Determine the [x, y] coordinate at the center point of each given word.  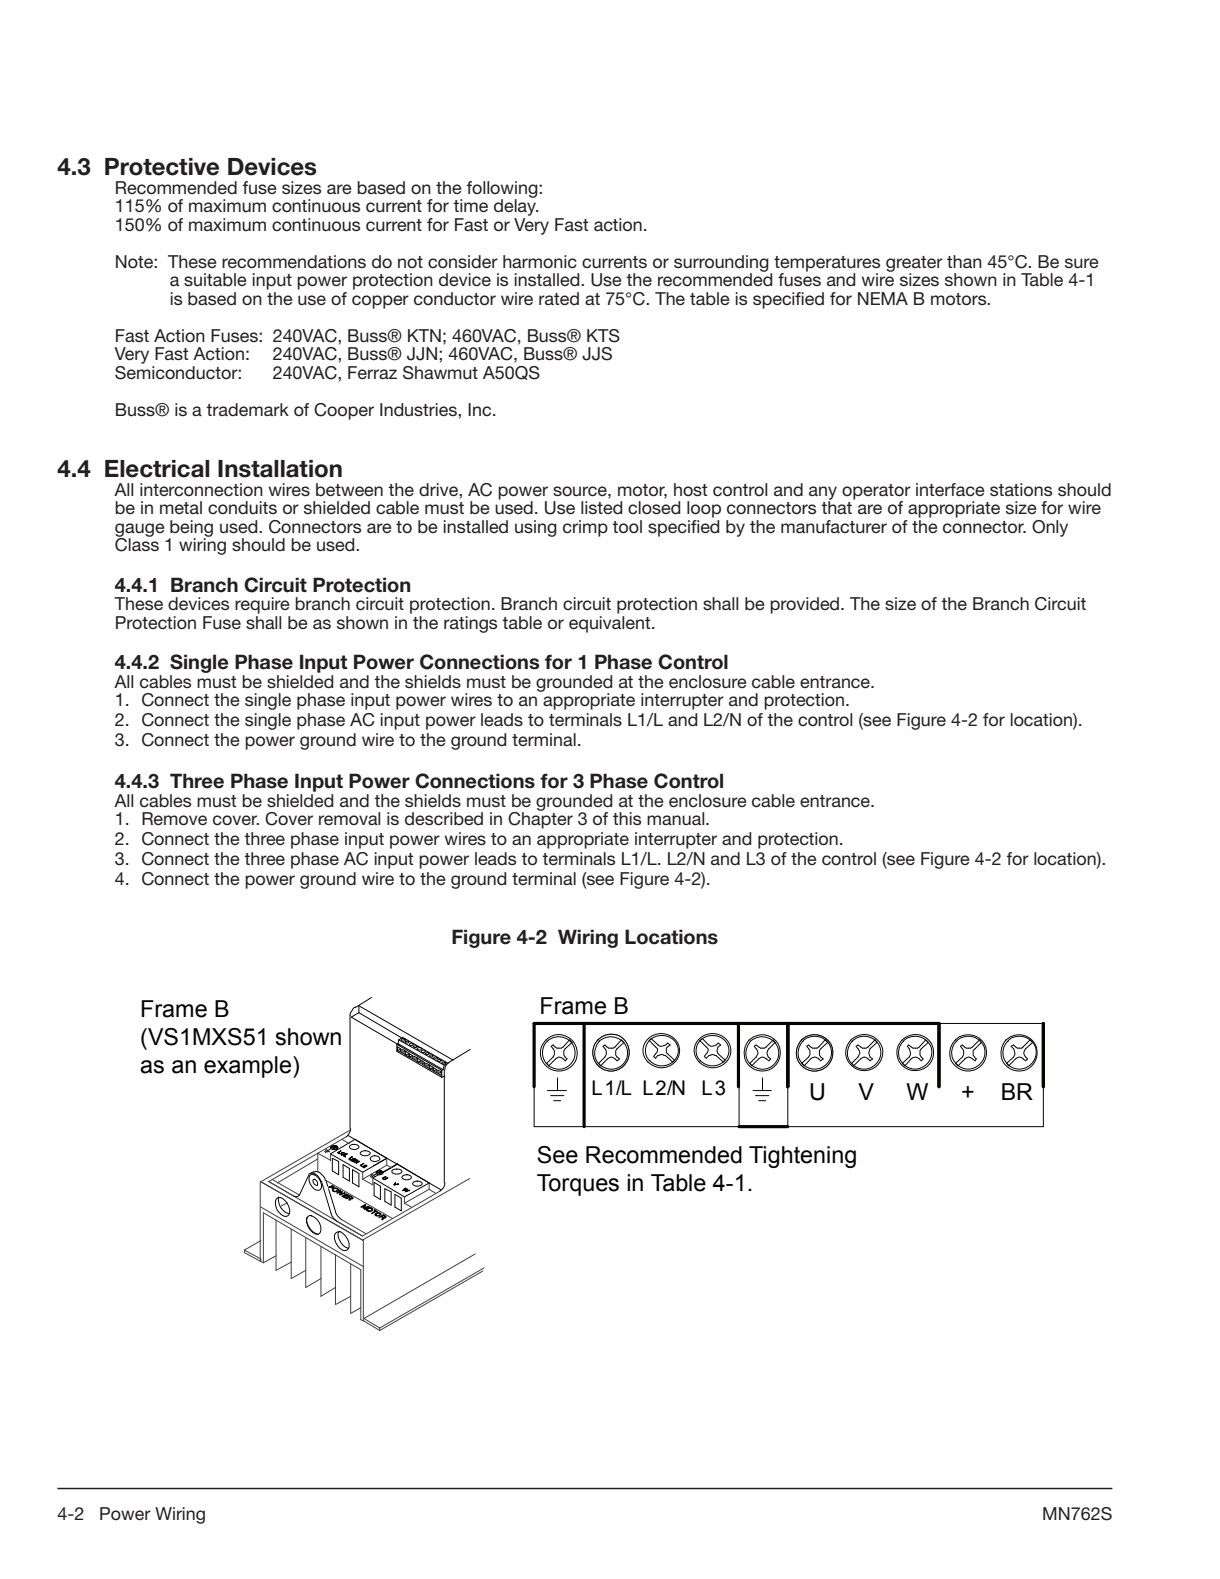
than [964, 261]
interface [950, 490]
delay [516, 206]
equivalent [611, 623]
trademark [247, 409]
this [627, 818]
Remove [174, 819]
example [249, 1067]
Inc [481, 409]
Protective [162, 167]
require [262, 605]
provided [806, 605]
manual [677, 818]
